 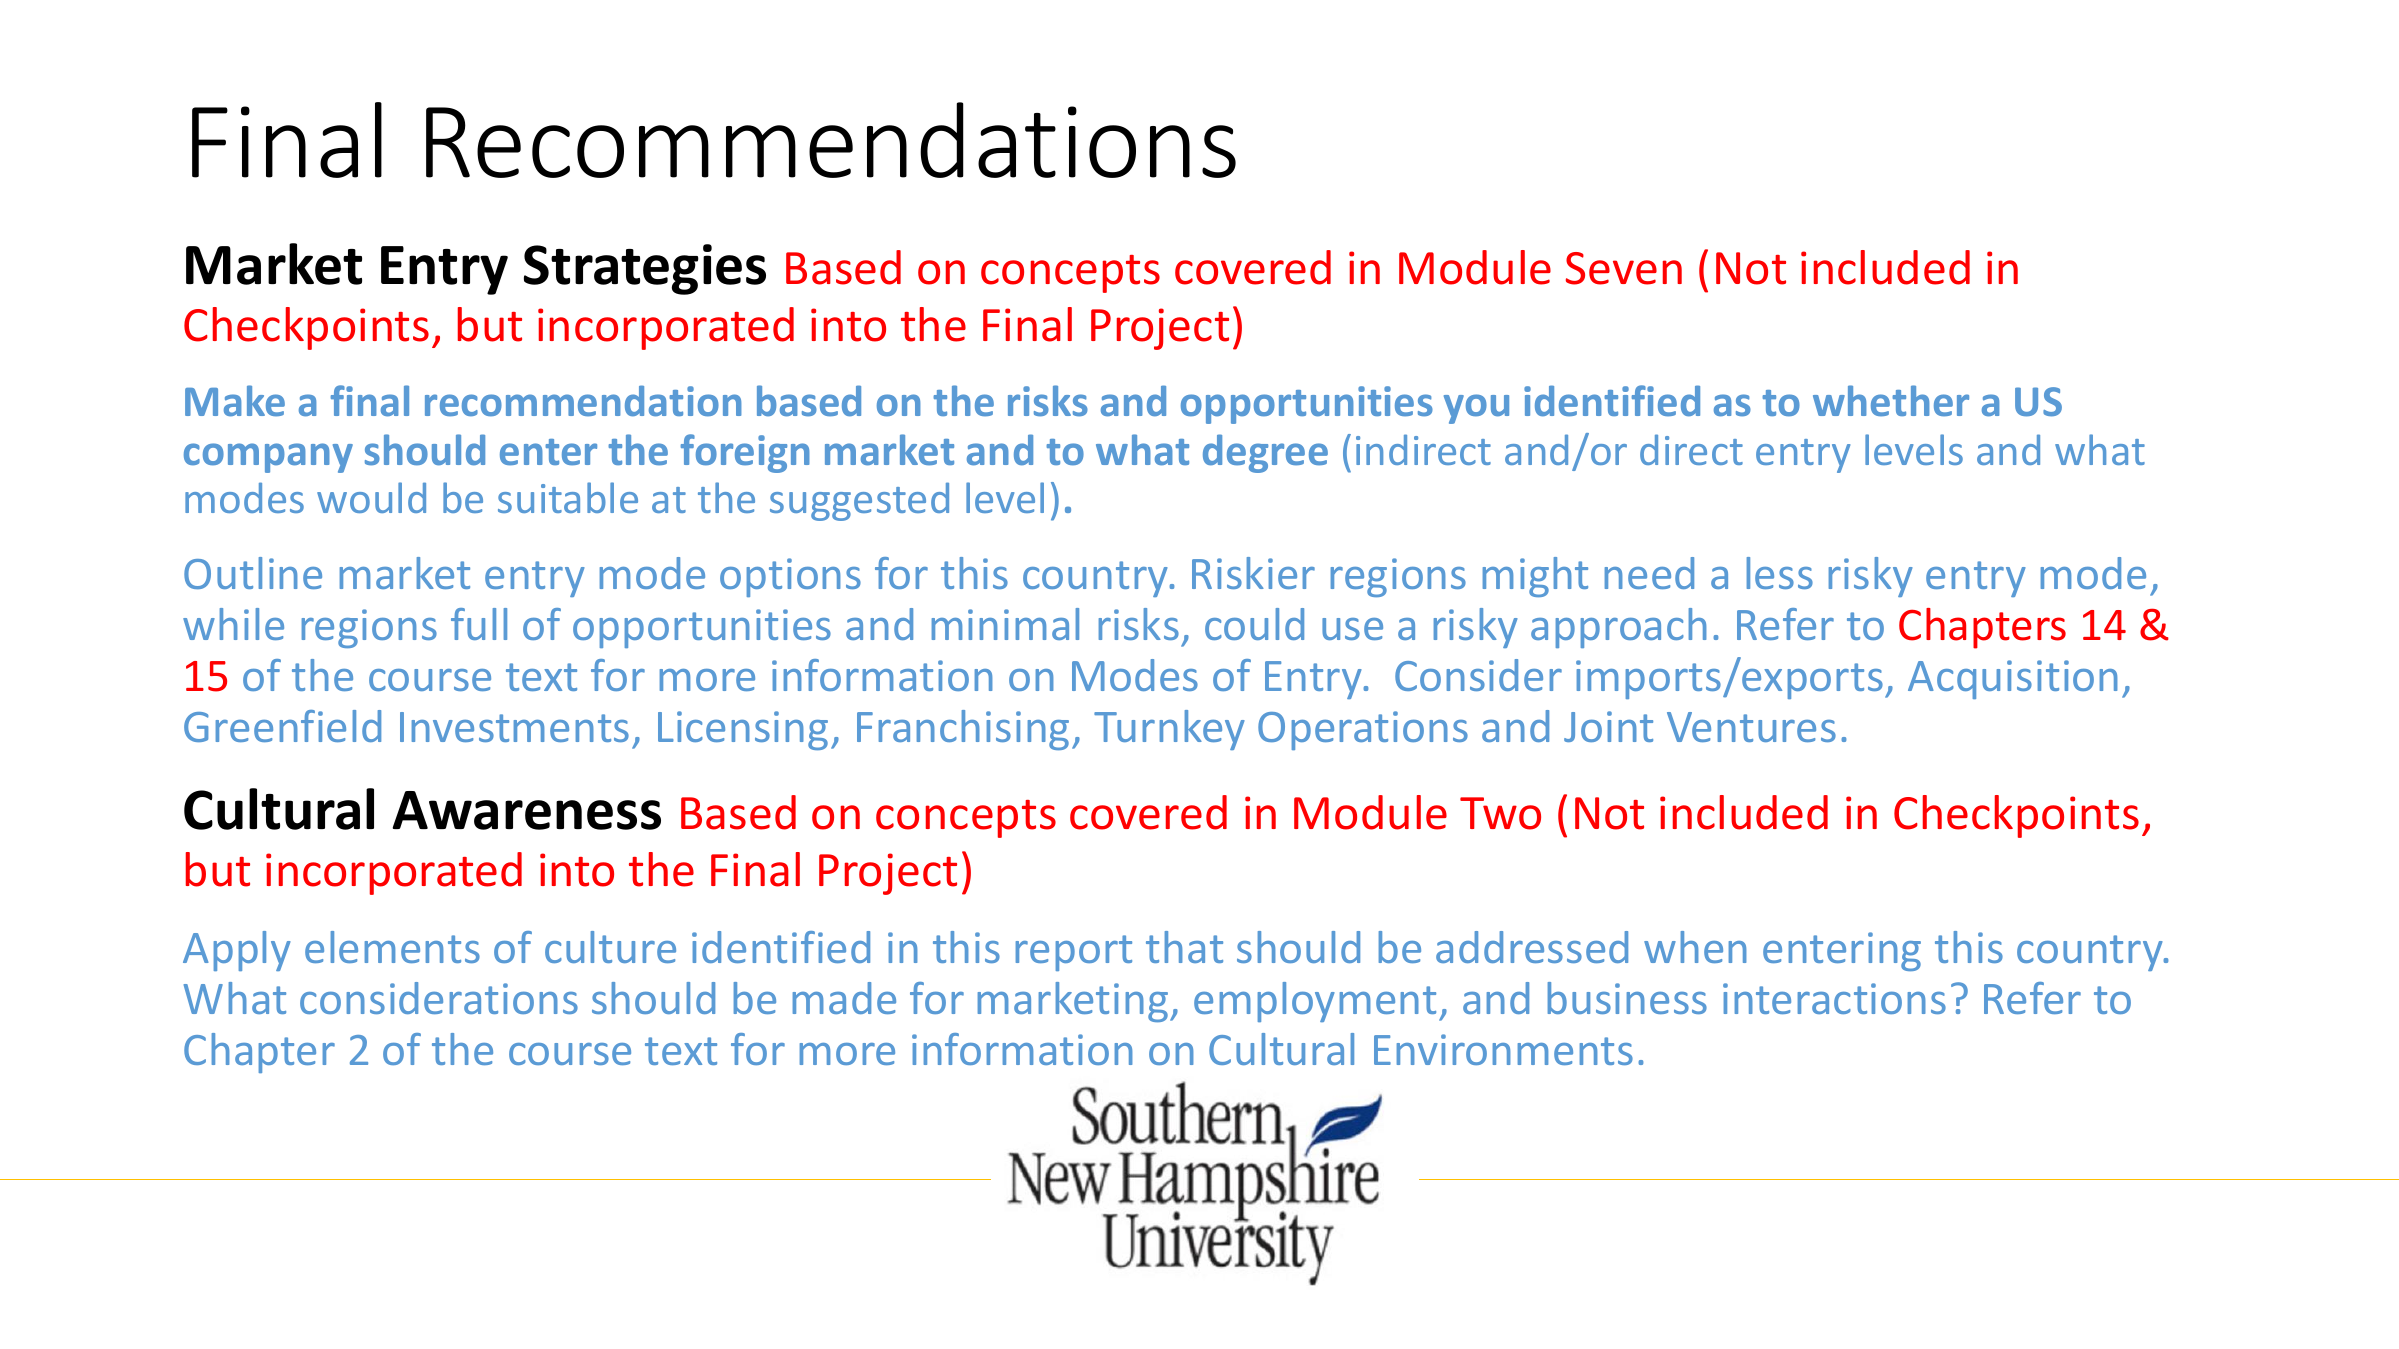 I want to click on elements, so click(x=392, y=947).
